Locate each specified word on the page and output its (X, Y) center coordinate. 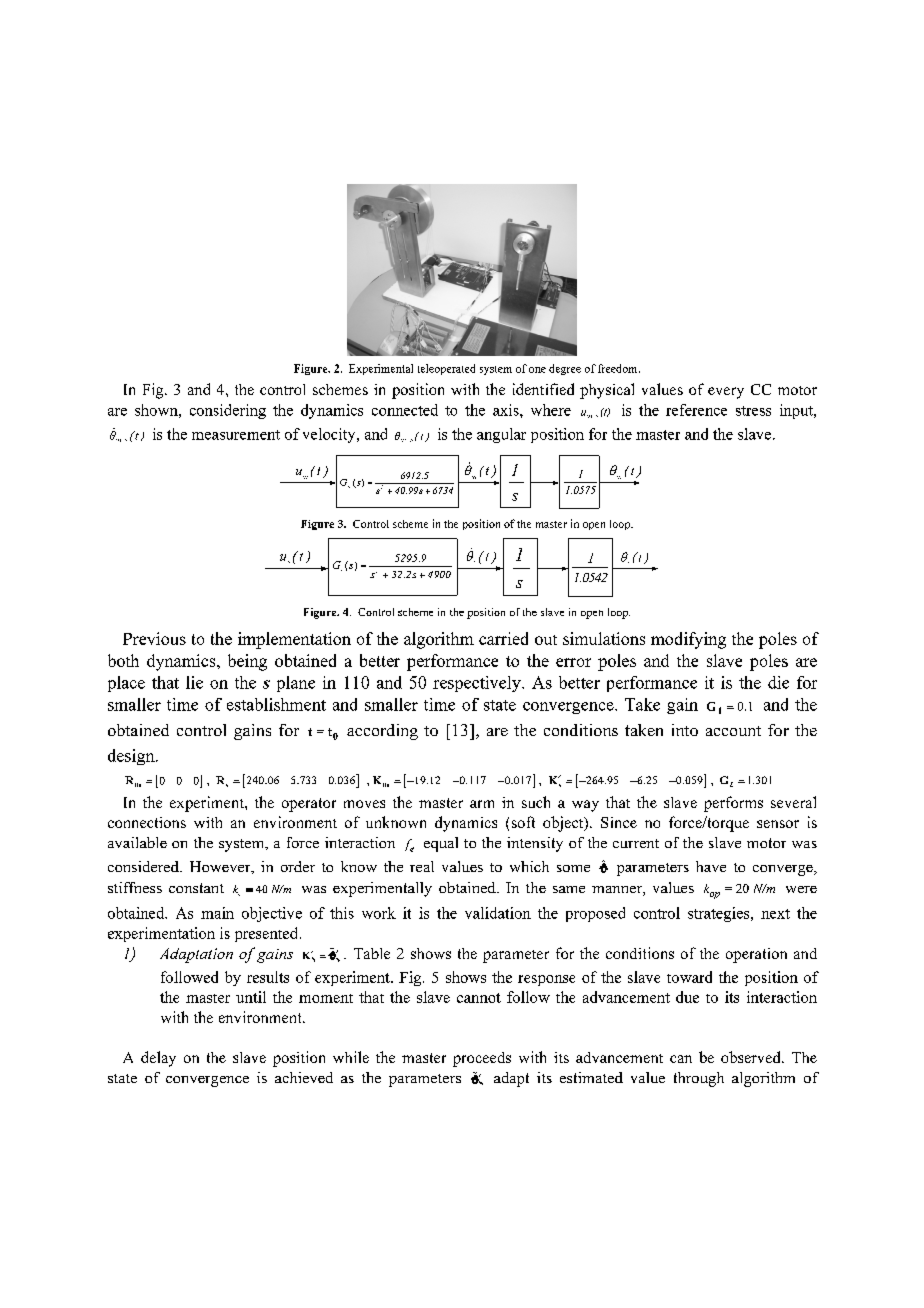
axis (507, 410)
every (726, 393)
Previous (154, 638)
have (711, 866)
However (221, 867)
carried (503, 638)
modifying (688, 640)
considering (228, 411)
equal (441, 844)
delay (158, 1059)
